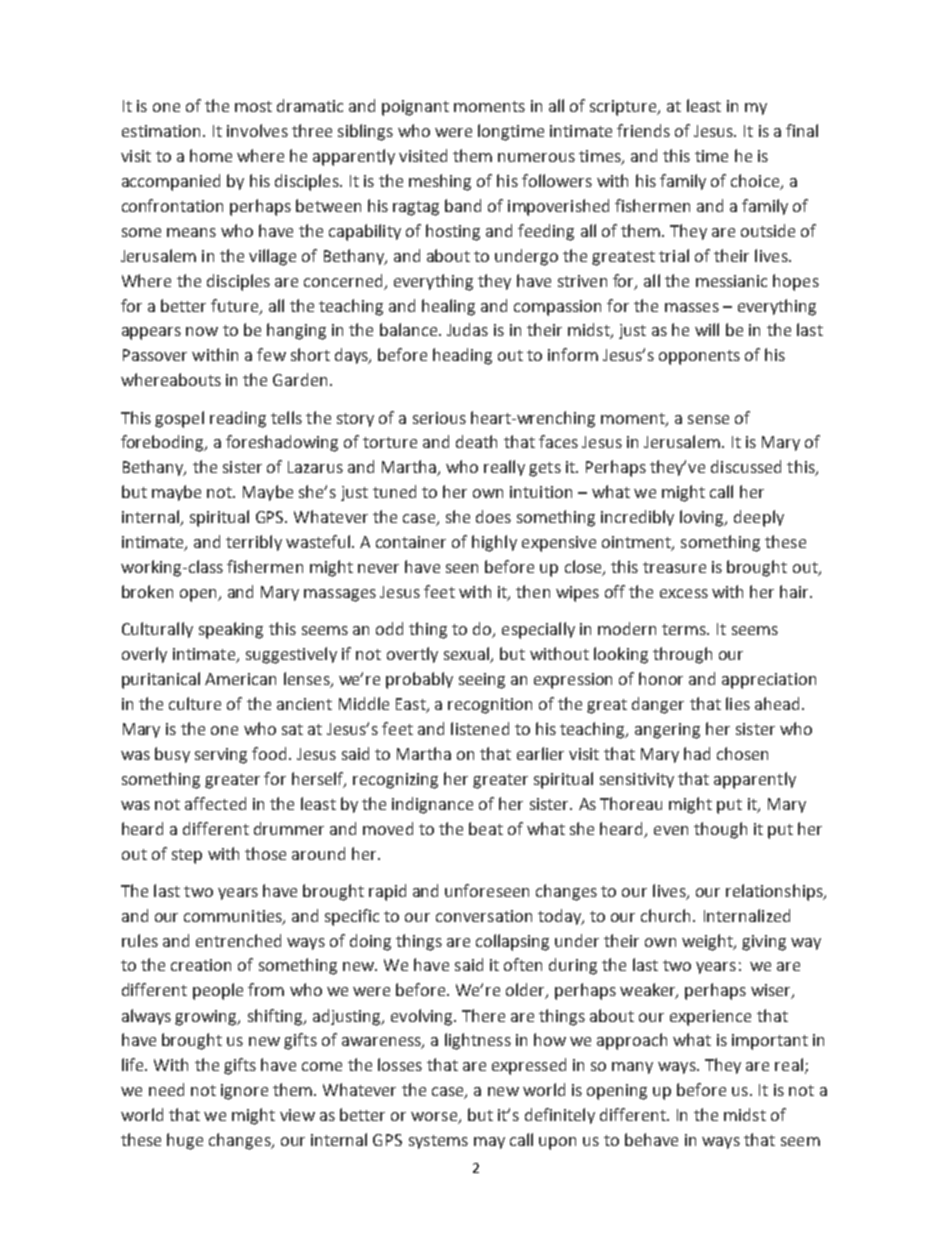 This image has width=952, height=1233. I want to click on important, so click(770, 1042).
